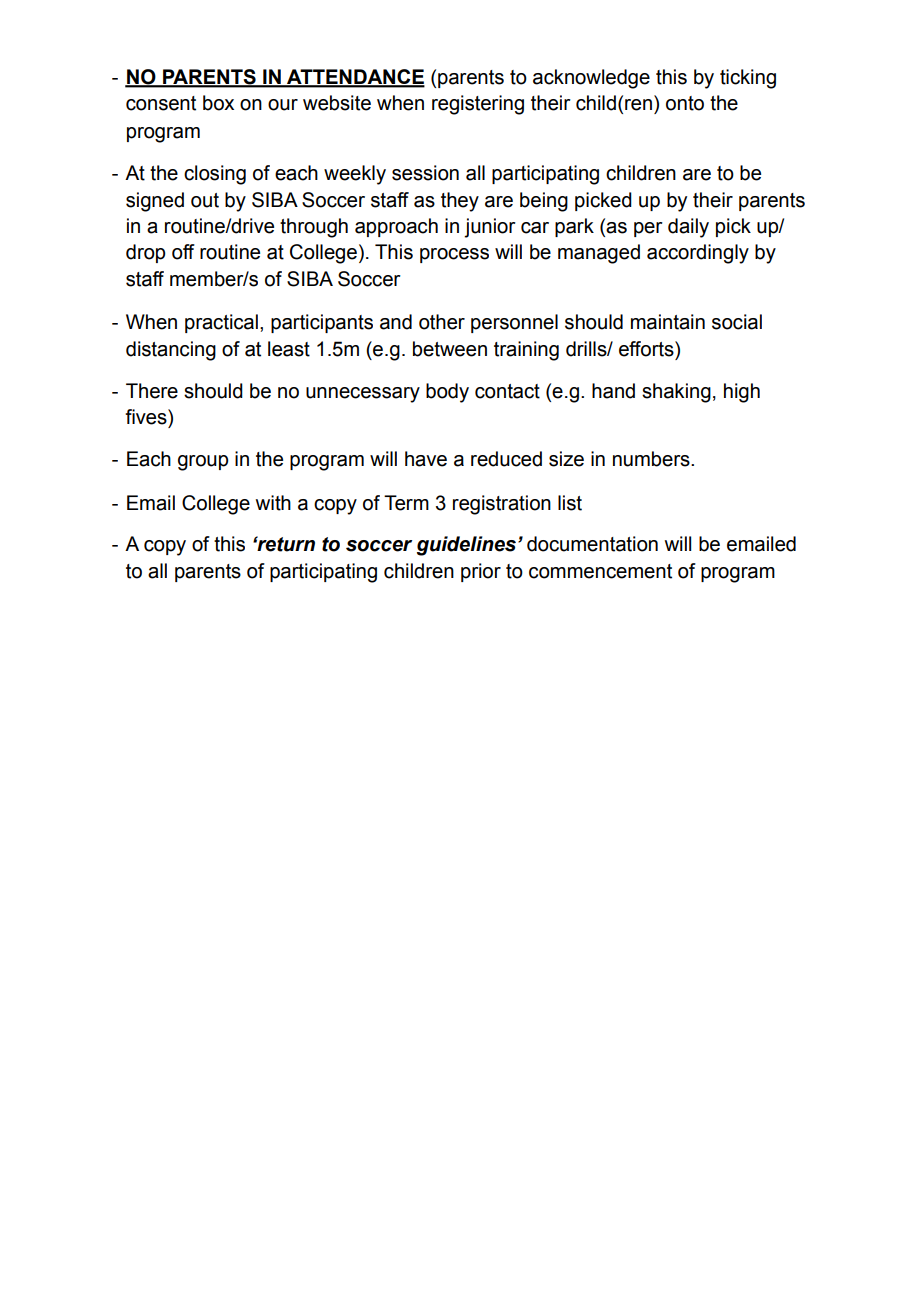 This image has width=924, height=1308. What do you see at coordinates (221, 323) in the image?
I see `practical` at bounding box center [221, 323].
